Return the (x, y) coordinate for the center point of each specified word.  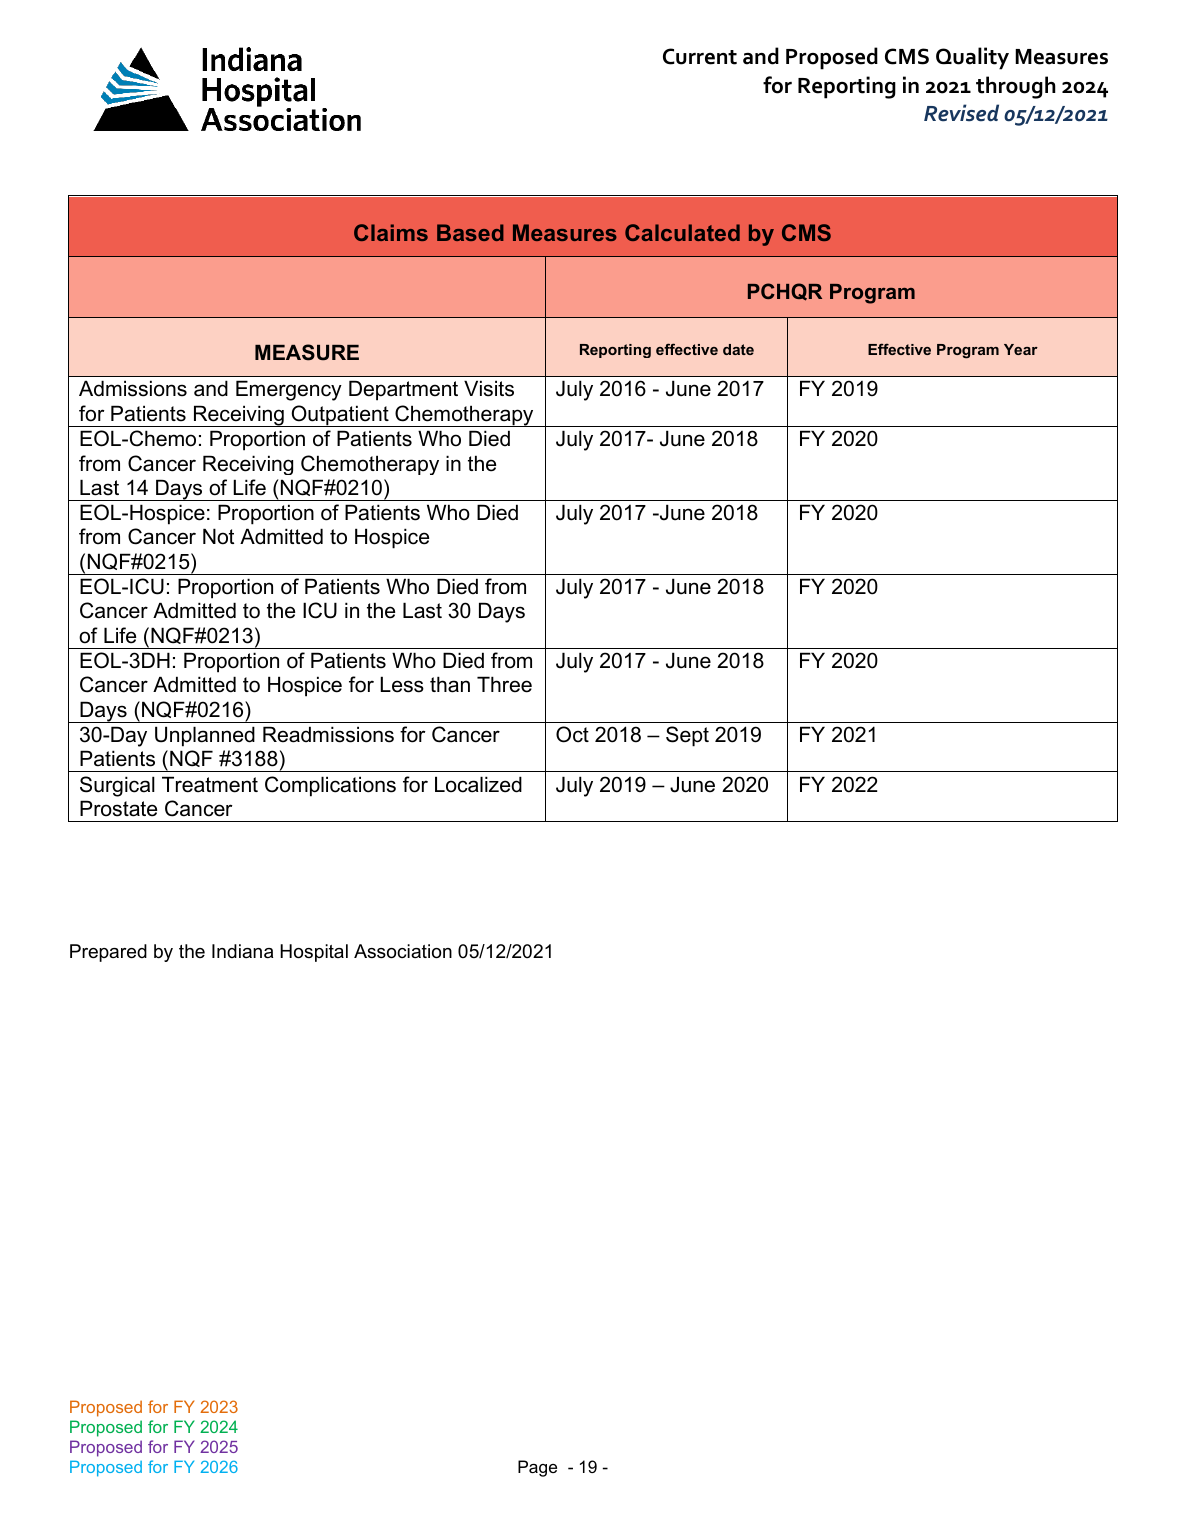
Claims (391, 232)
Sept (687, 736)
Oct (572, 734)
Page (537, 1468)
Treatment (210, 784)
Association (403, 951)
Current (700, 56)
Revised (961, 113)
